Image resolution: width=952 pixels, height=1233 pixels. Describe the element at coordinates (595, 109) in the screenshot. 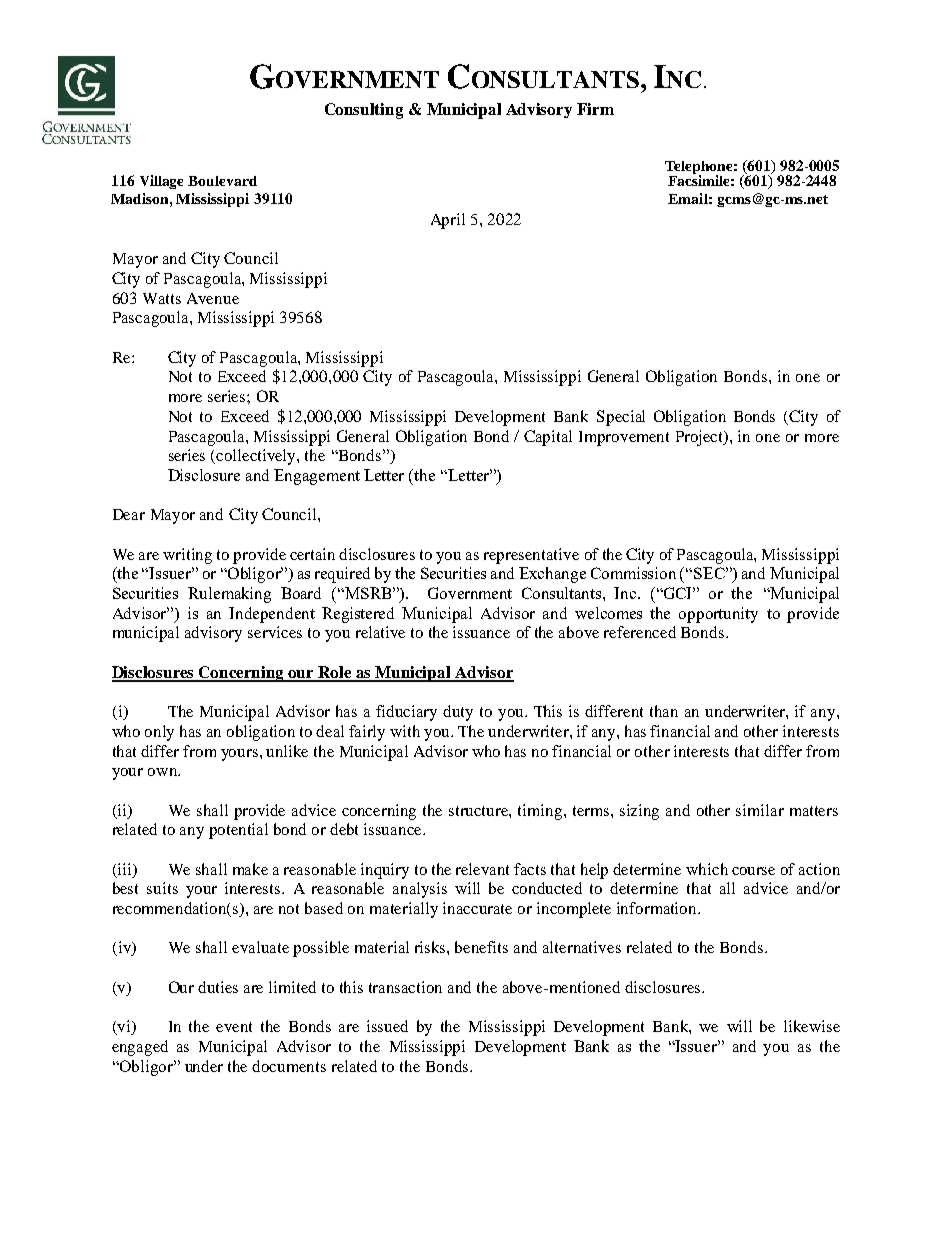

I see `Firm` at that location.
